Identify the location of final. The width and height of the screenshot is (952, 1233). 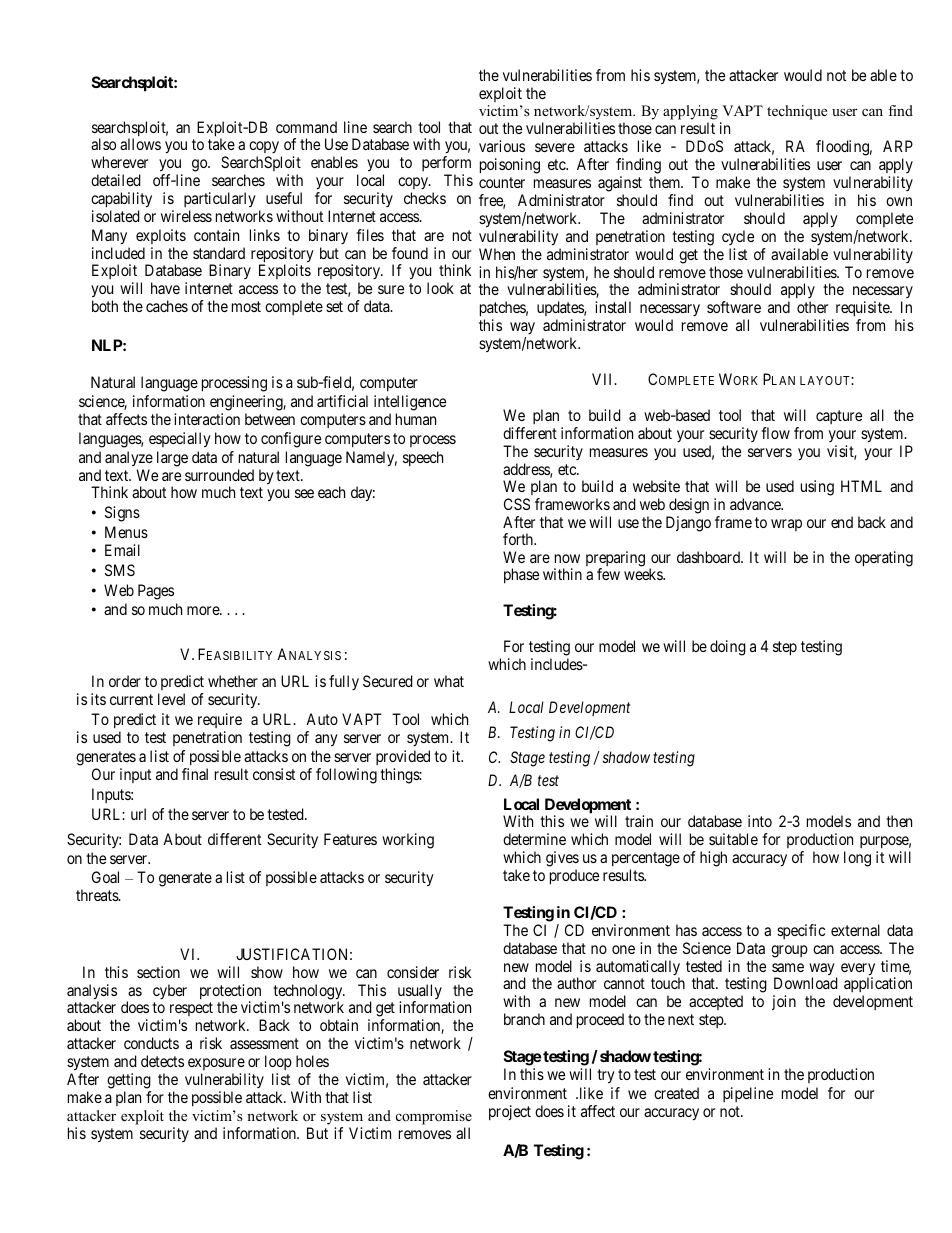
(195, 774).
